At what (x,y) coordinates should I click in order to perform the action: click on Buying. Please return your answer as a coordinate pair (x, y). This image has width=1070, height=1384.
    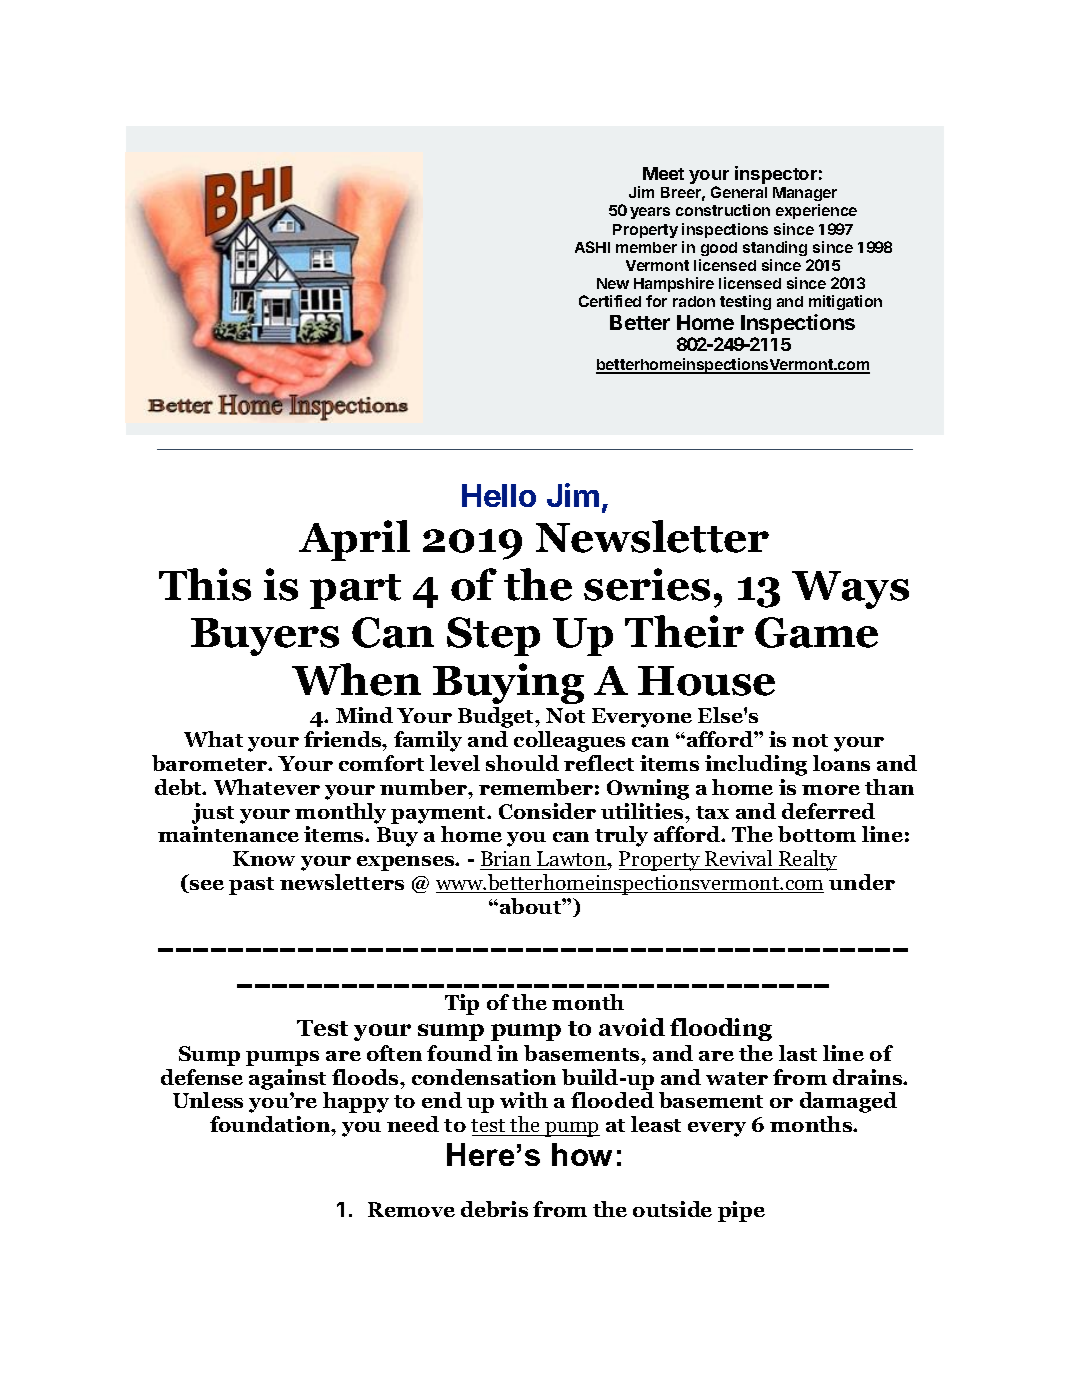
    Looking at the image, I should click on (508, 683).
